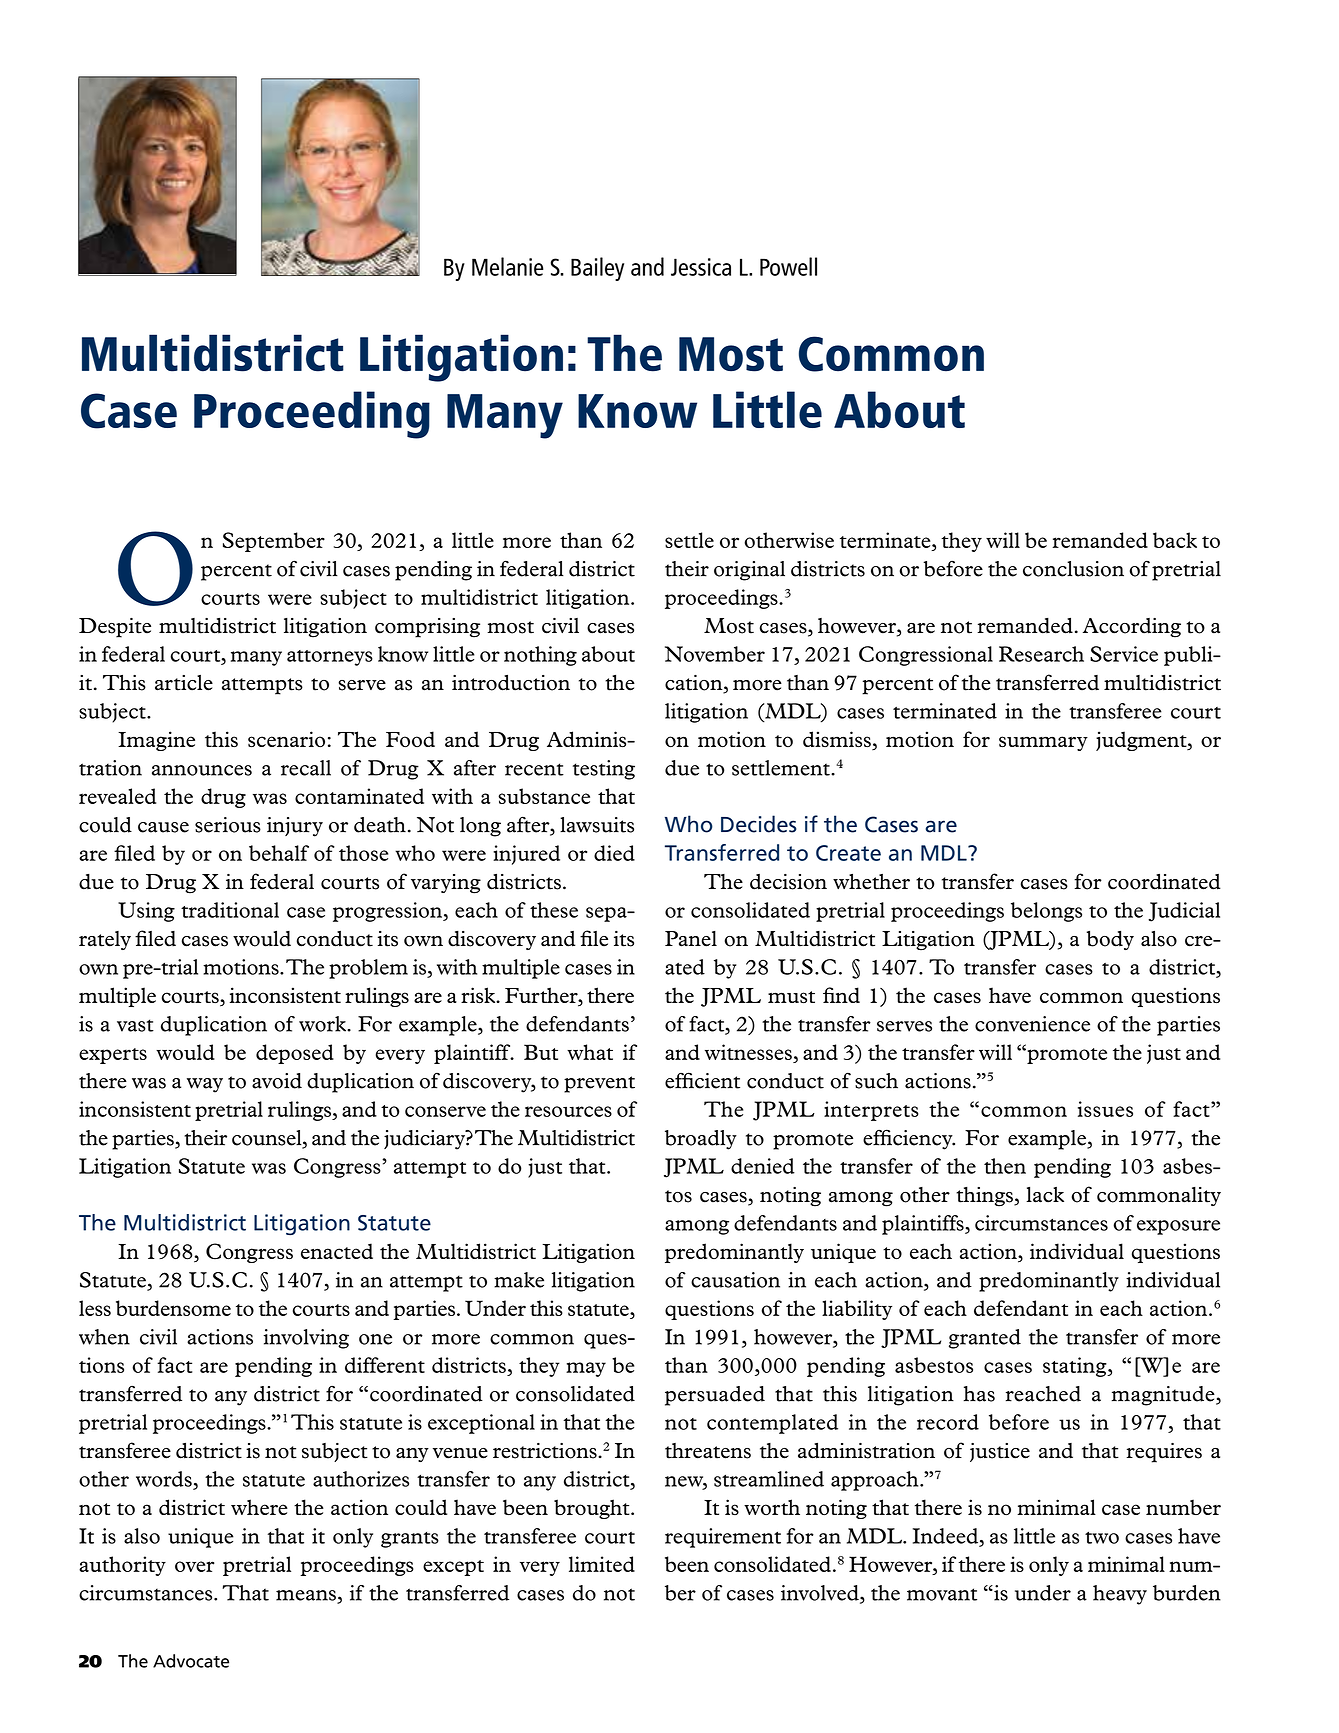  Describe the element at coordinates (788, 266) in the screenshot. I see `Powell` at that location.
